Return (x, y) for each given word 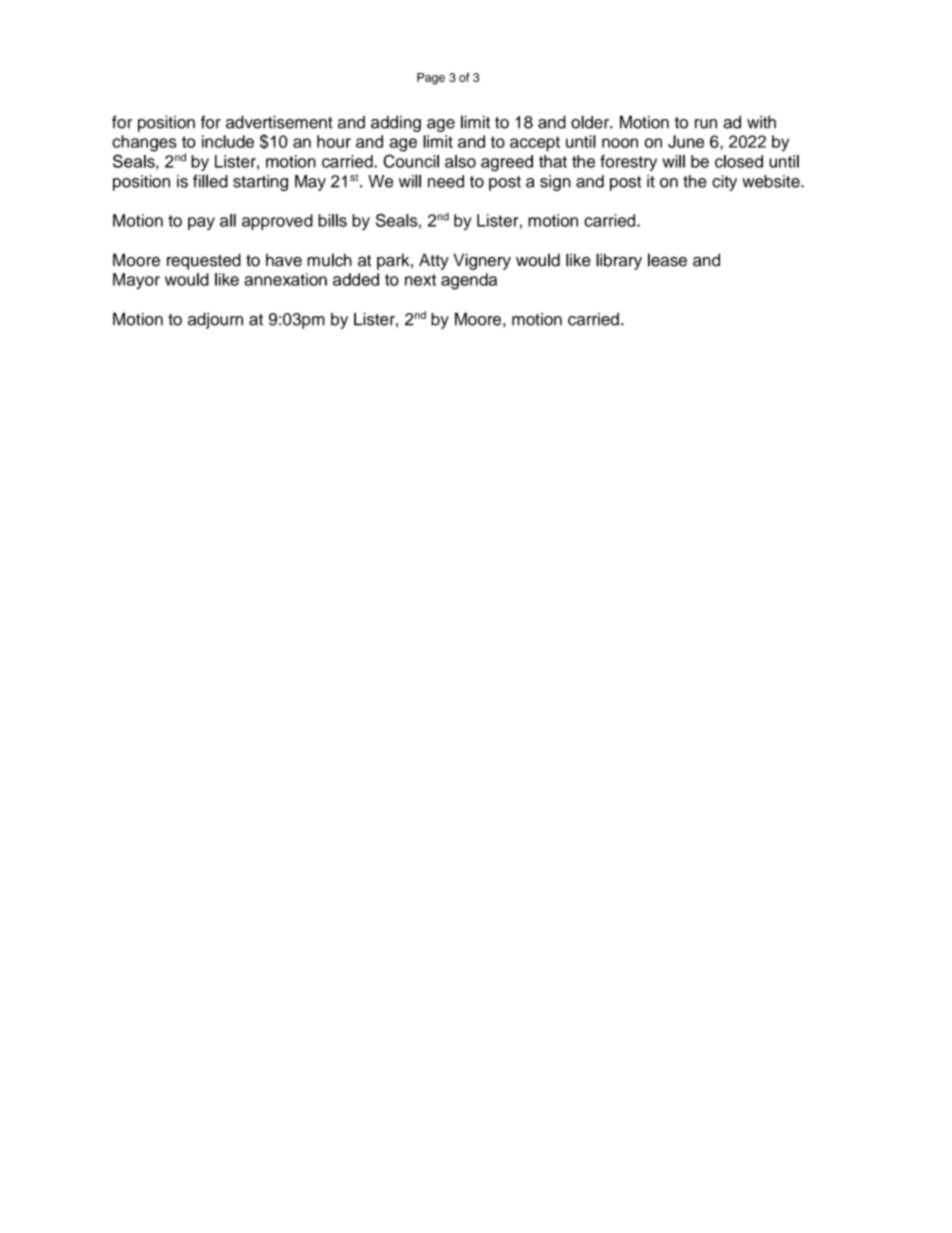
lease (667, 260)
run (706, 124)
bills (332, 220)
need (446, 181)
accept (535, 144)
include (228, 141)
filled (210, 181)
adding (396, 123)
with (761, 122)
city (724, 183)
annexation (285, 279)
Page (431, 79)
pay (201, 223)
